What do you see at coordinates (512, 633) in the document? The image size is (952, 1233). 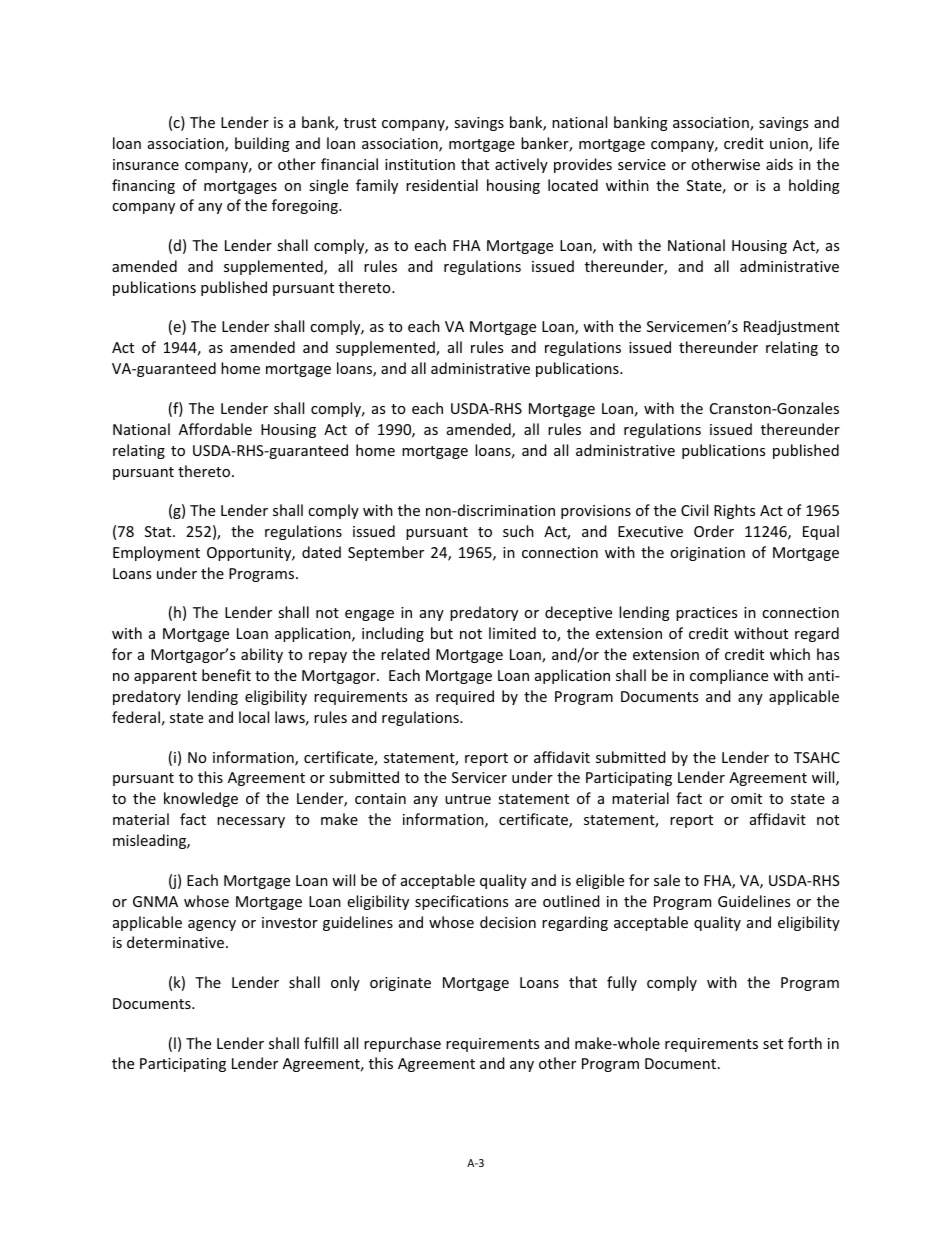 I see `limited` at bounding box center [512, 633].
